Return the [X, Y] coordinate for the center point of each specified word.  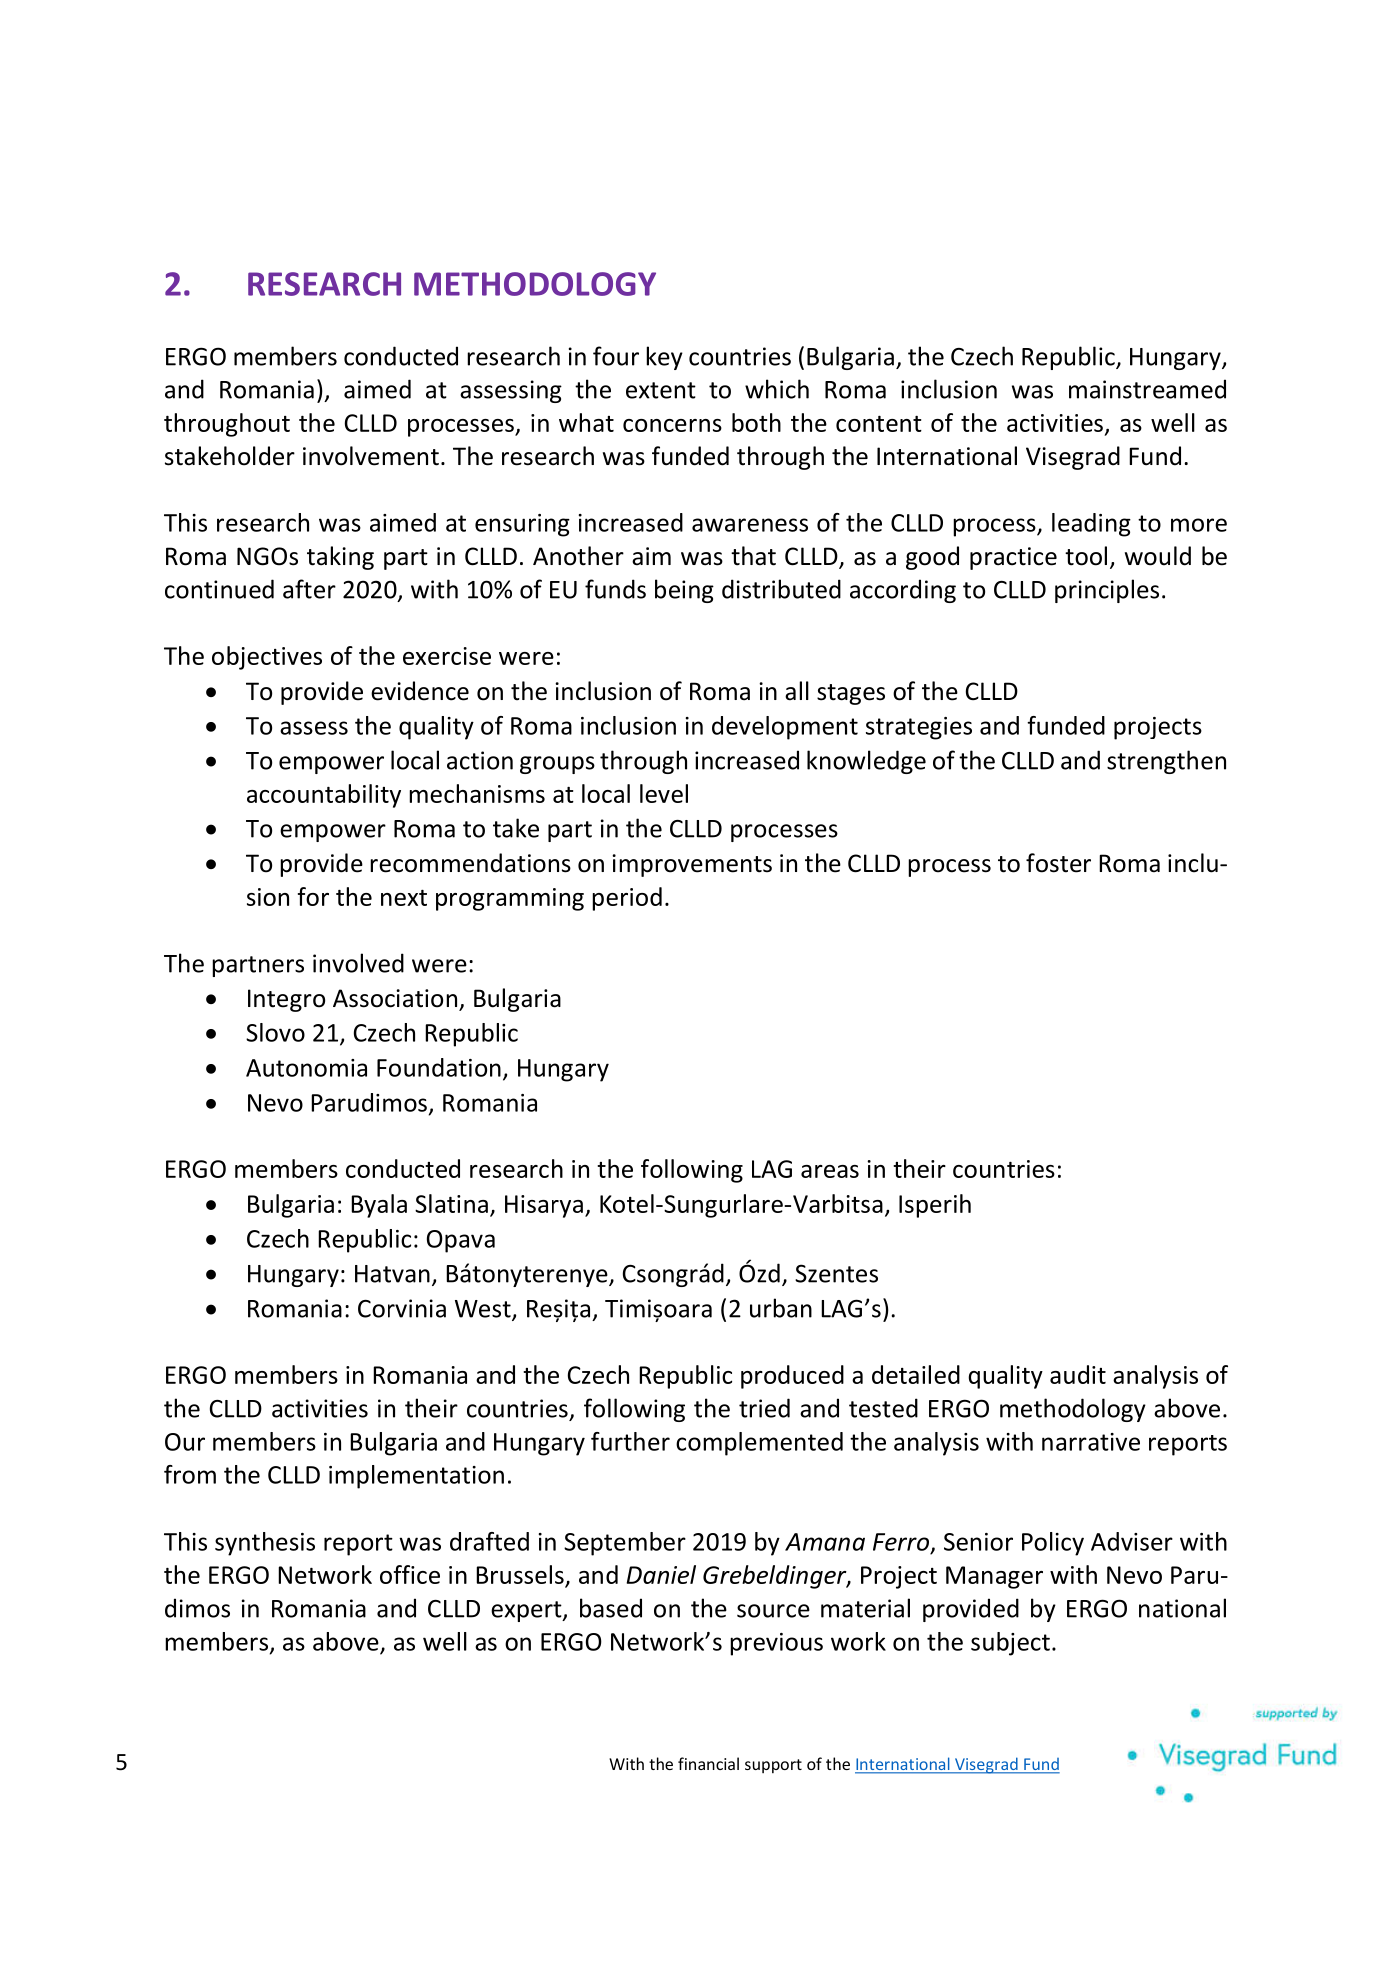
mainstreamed [1147, 389]
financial [708, 1763]
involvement [371, 456]
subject [1010, 1644]
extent [661, 390]
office [410, 1574]
